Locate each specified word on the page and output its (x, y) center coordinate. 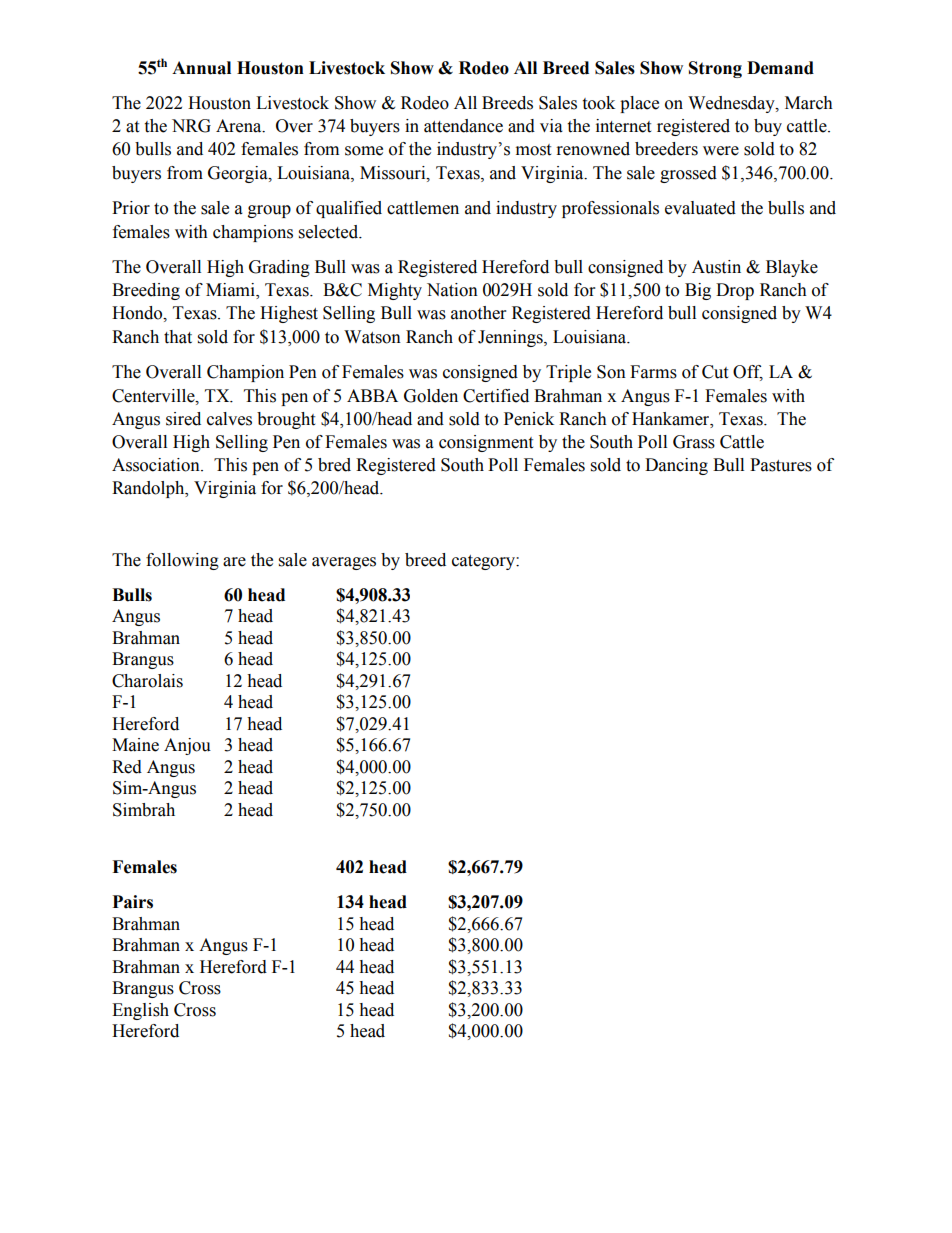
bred (334, 465)
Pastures (781, 465)
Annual (201, 68)
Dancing (676, 466)
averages (344, 563)
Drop (735, 291)
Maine (135, 745)
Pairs (133, 902)
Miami (231, 291)
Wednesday (732, 104)
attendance (463, 126)
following (182, 561)
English (140, 1011)
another (478, 313)
